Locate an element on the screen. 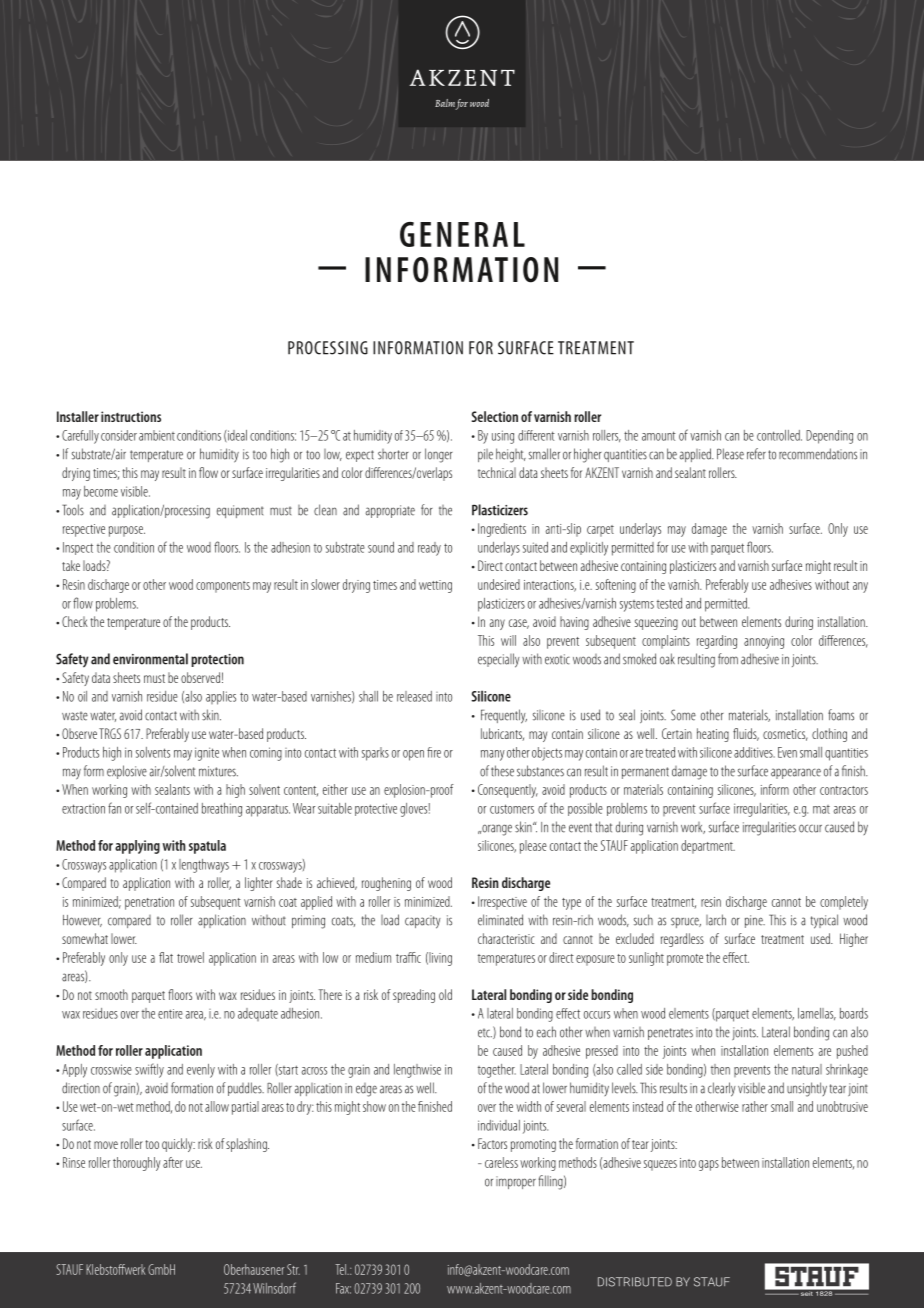 This screenshot has width=924, height=1308. purpose is located at coordinates (127, 531).
